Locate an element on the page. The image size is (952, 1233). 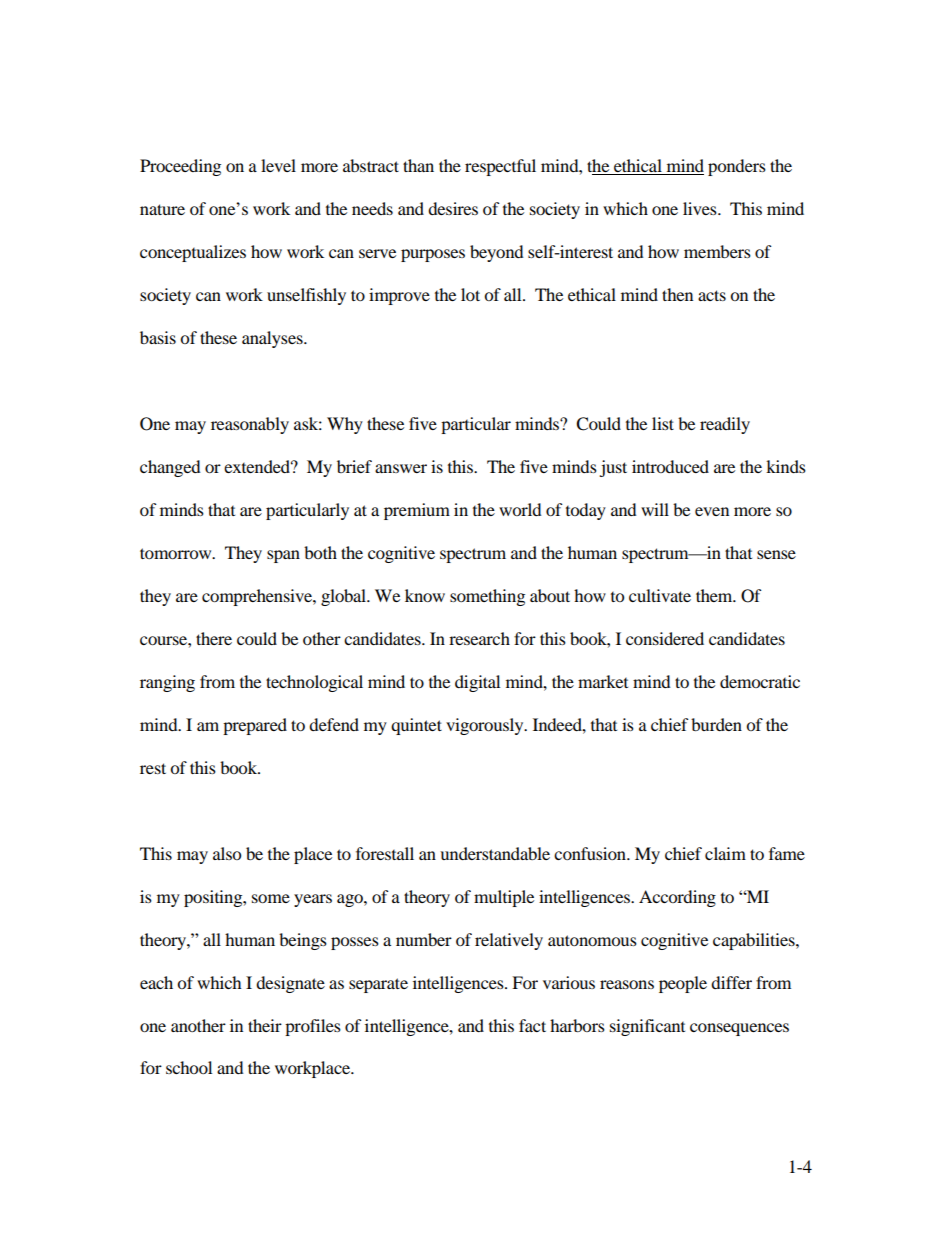
their is located at coordinates (265, 1025).
